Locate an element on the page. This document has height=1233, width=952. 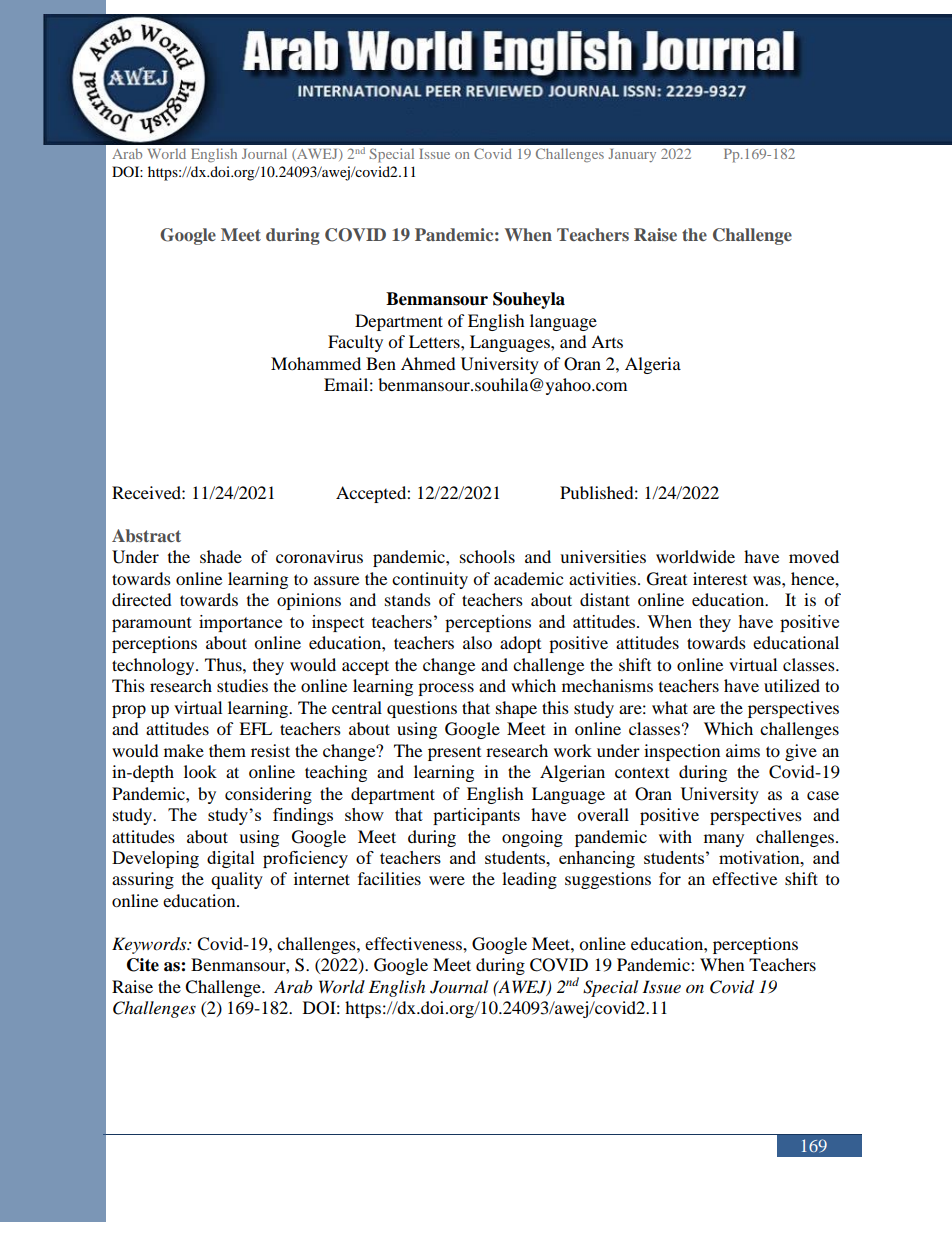
schools is located at coordinates (487, 556).
